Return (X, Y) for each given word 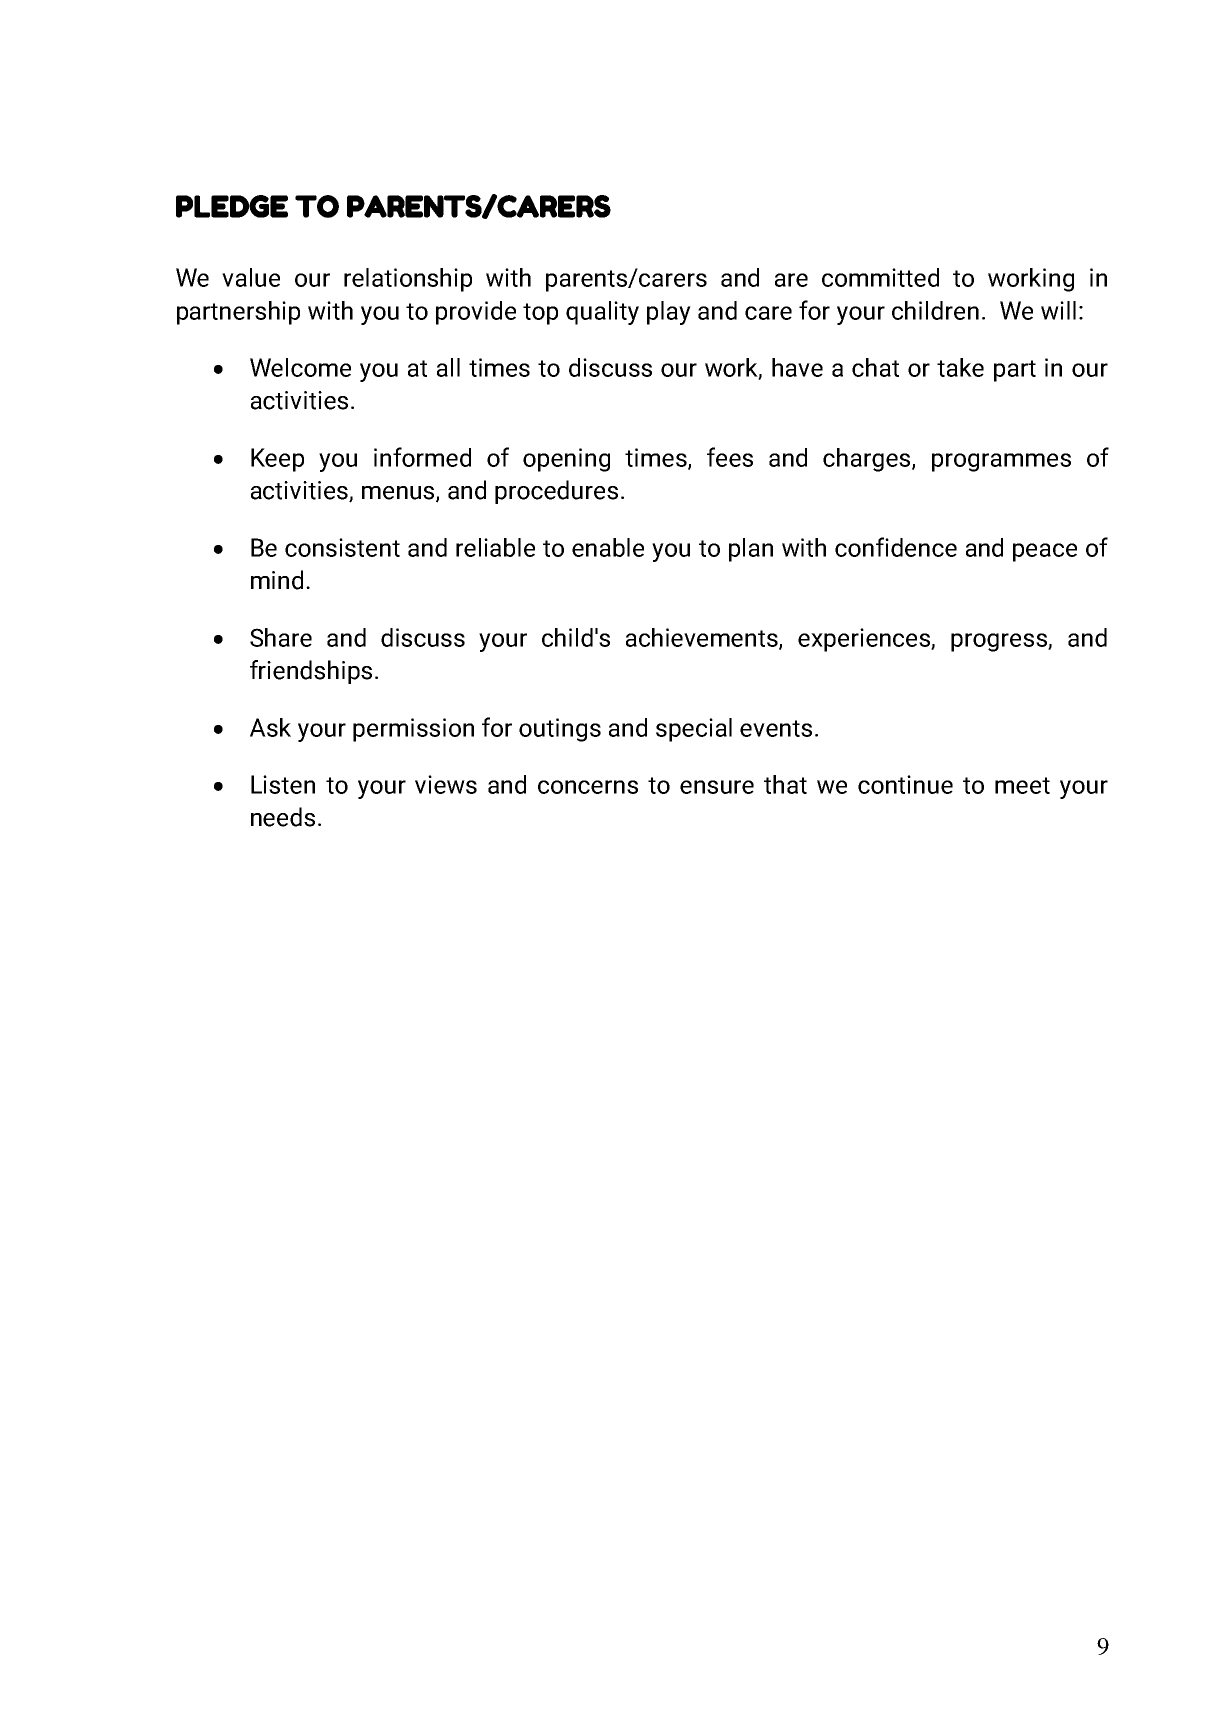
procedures (556, 492)
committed (880, 277)
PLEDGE (232, 206)
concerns (588, 787)
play (669, 313)
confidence (896, 547)
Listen (283, 784)
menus (399, 494)
